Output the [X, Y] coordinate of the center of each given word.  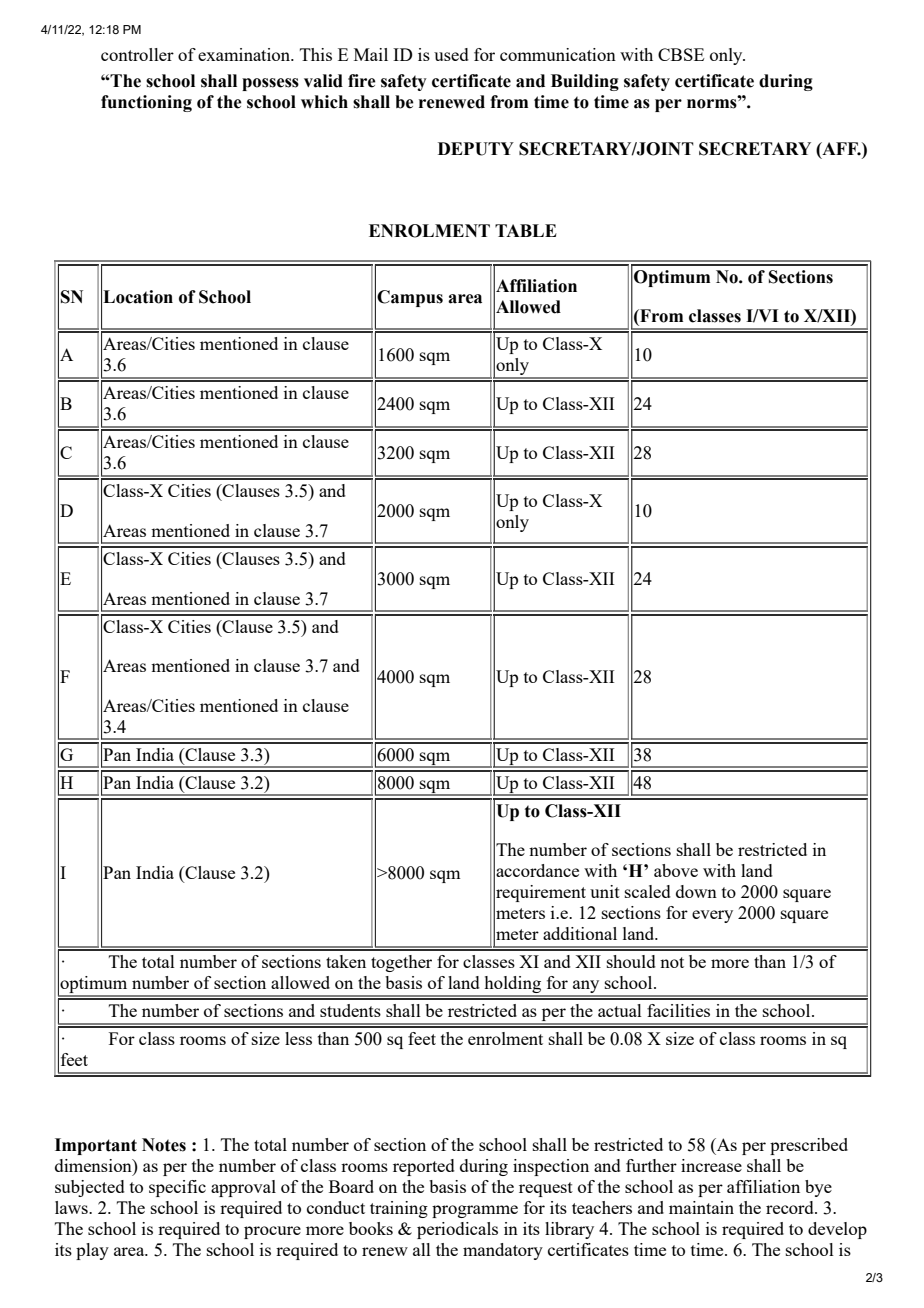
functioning [146, 103]
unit [605, 891]
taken [346, 961]
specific [177, 1188]
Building [585, 82]
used [451, 54]
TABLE [526, 230]
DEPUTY [476, 149]
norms [713, 103]
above [676, 870]
